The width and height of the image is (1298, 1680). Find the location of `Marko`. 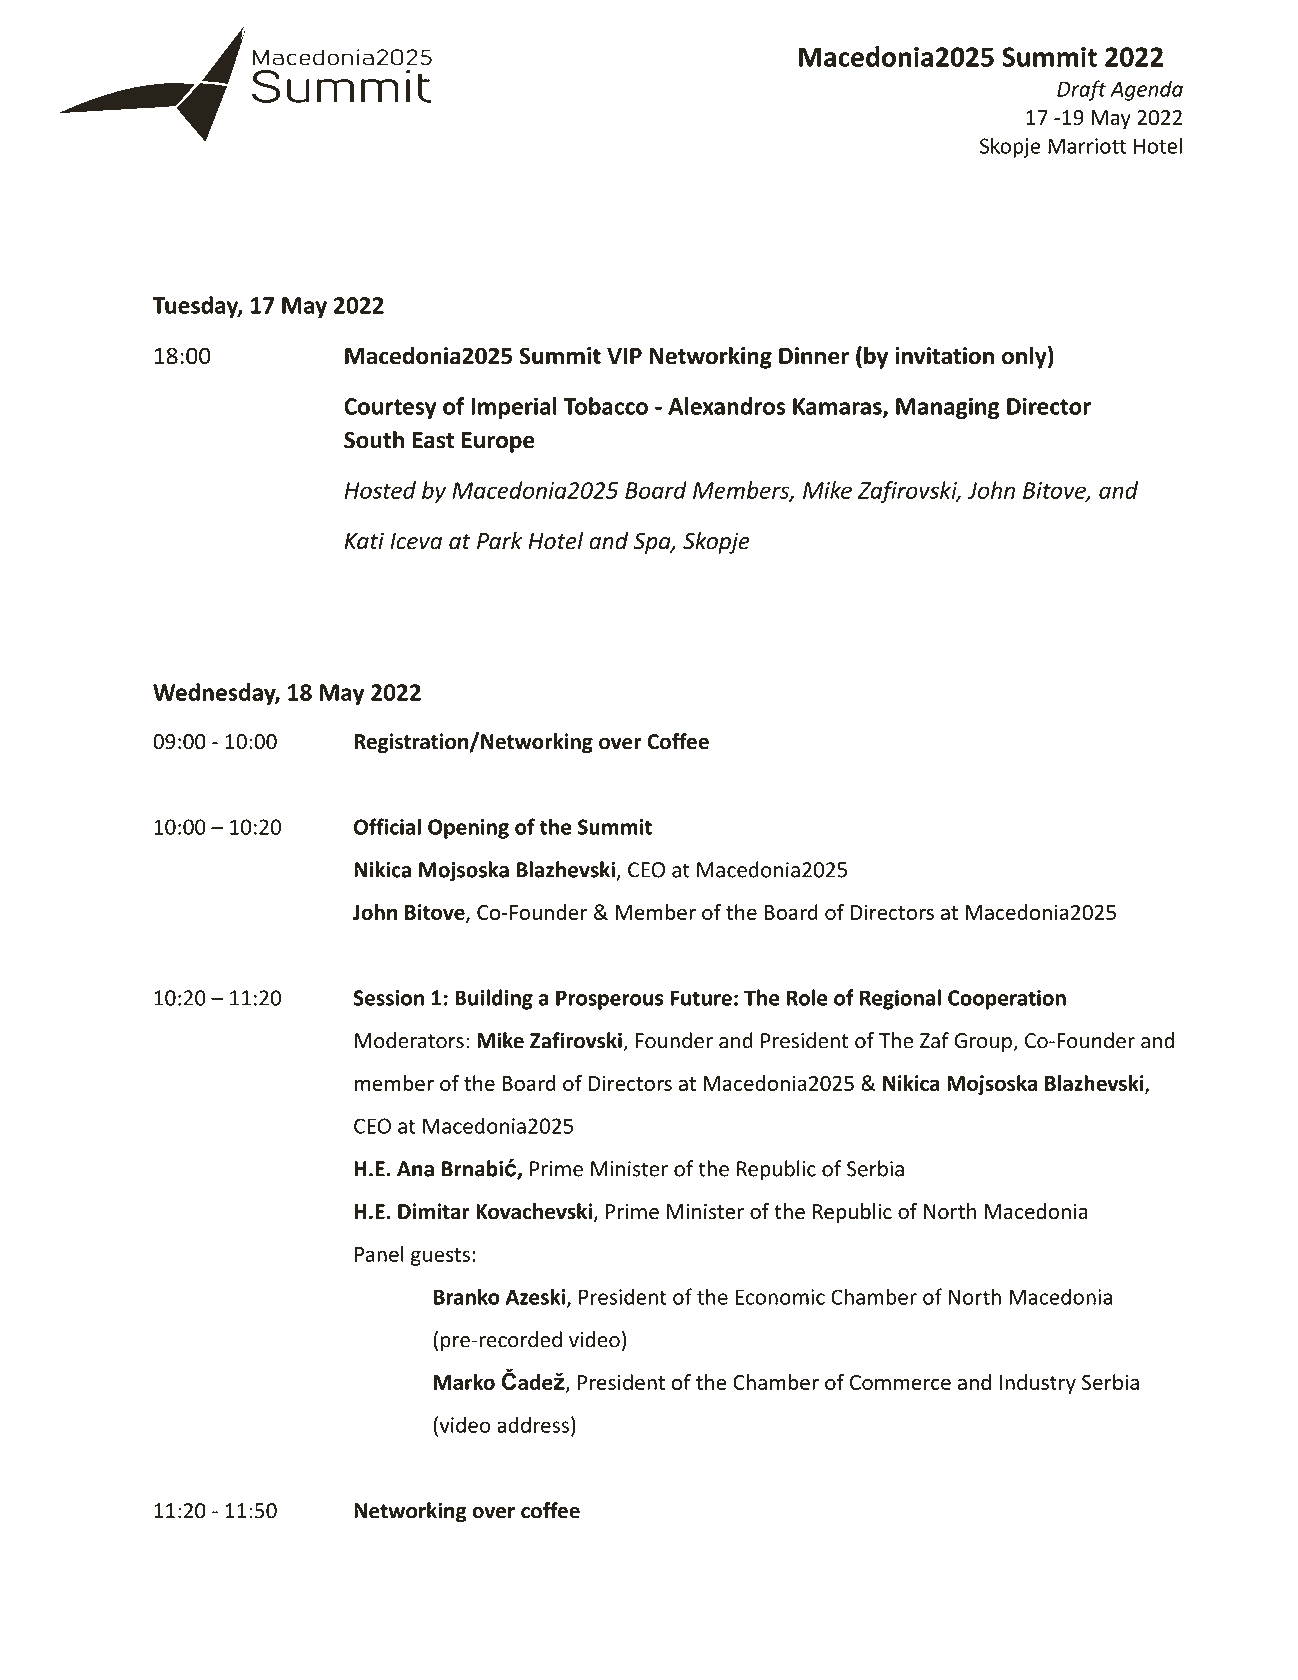

Marko is located at coordinates (464, 1382).
